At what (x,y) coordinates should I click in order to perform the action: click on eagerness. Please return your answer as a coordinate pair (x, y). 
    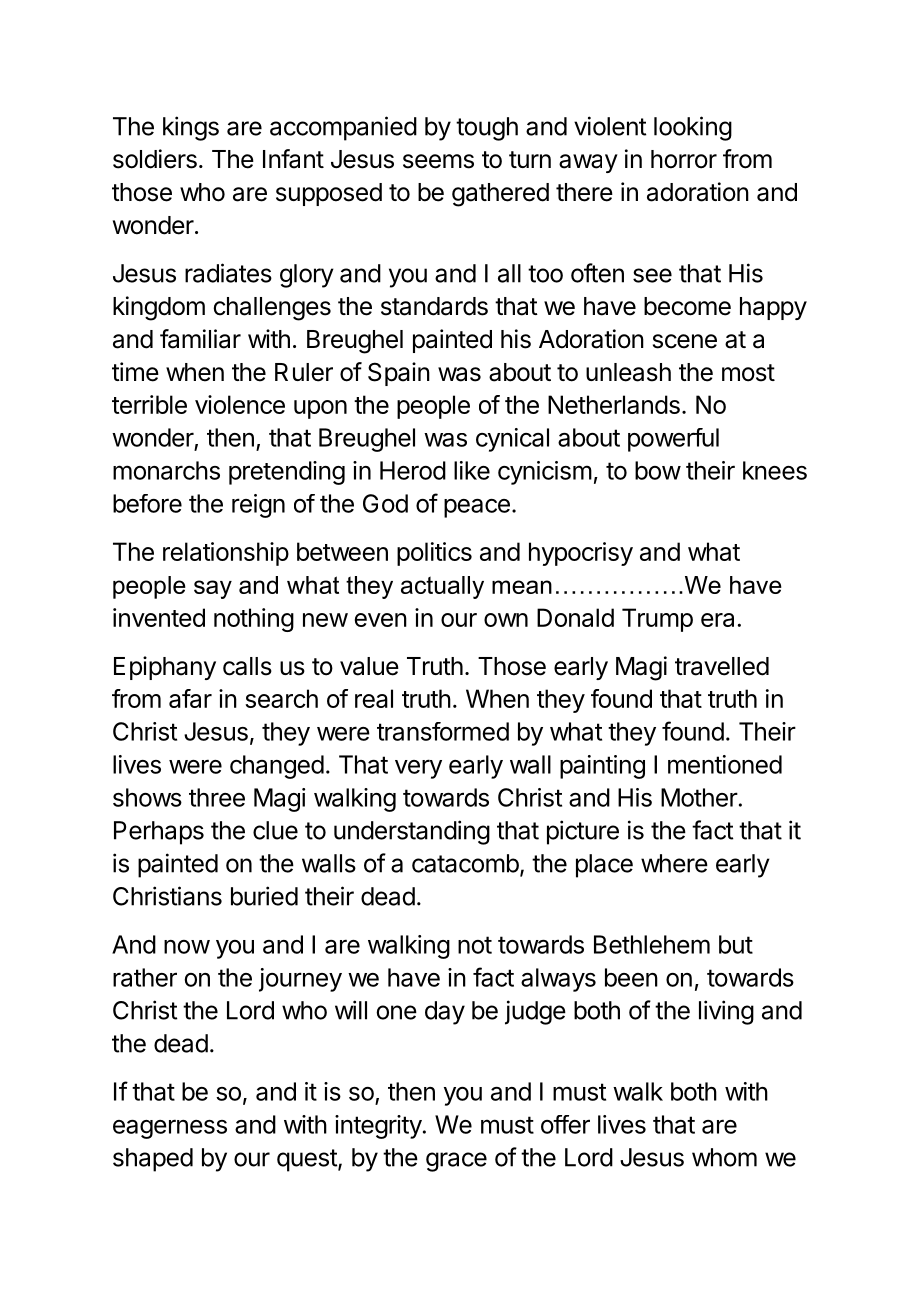
    Looking at the image, I should click on (170, 1129).
